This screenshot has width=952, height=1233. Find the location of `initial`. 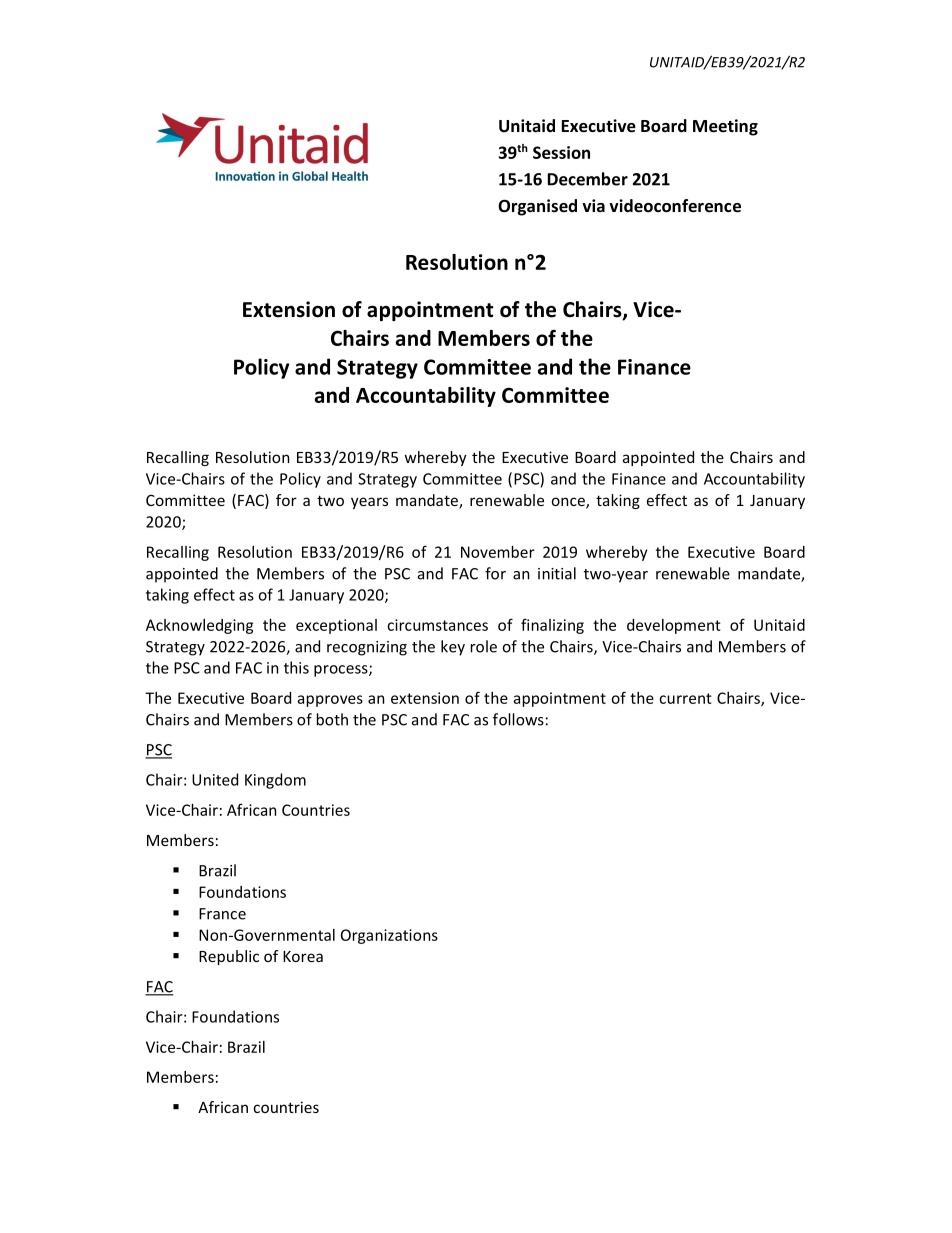

initial is located at coordinates (557, 573).
